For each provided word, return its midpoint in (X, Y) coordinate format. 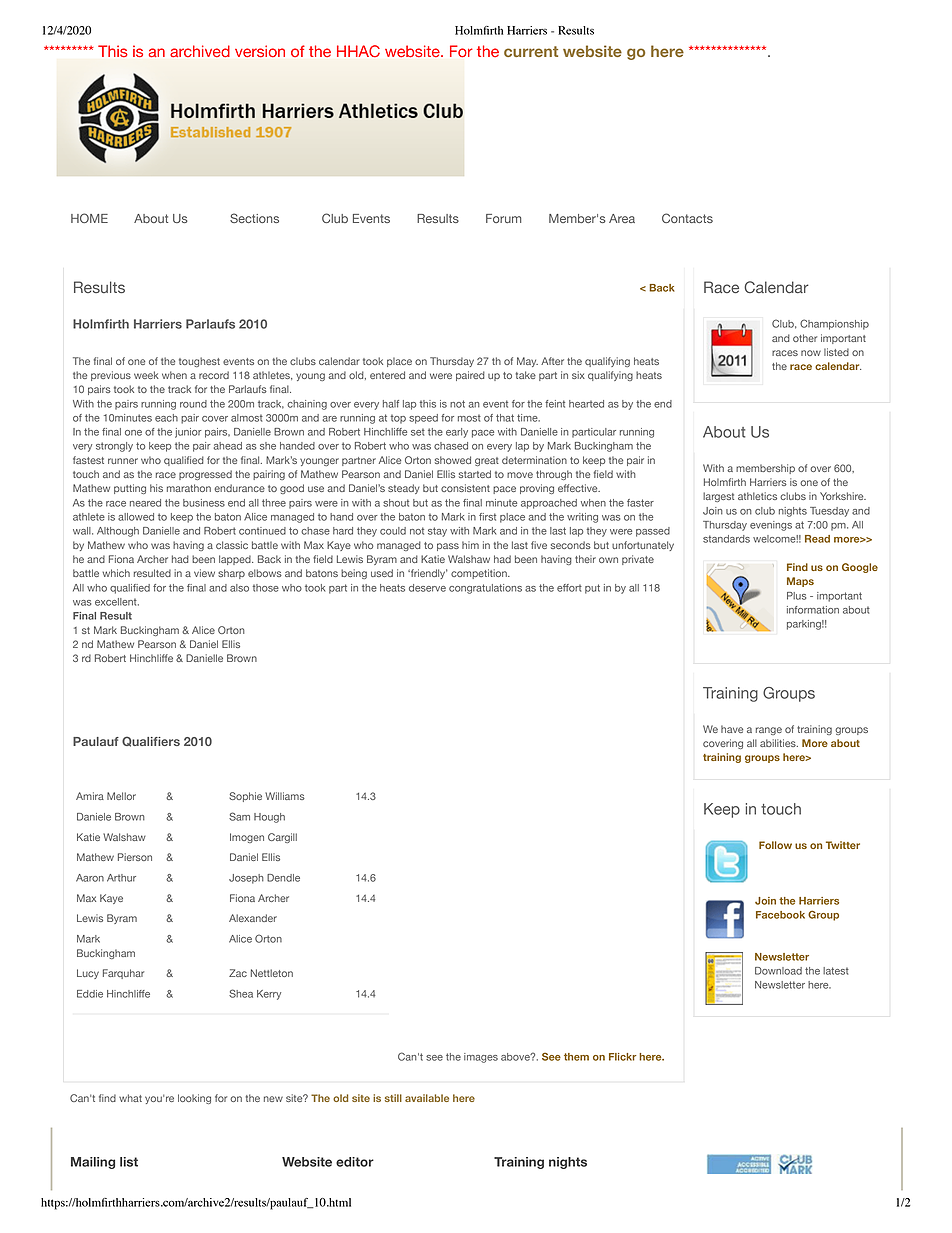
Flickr (623, 1057)
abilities (779, 743)
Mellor (121, 796)
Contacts (687, 218)
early (457, 433)
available (427, 1098)
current (531, 51)
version (260, 51)
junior (188, 433)
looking (194, 1099)
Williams (285, 796)
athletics (757, 496)
